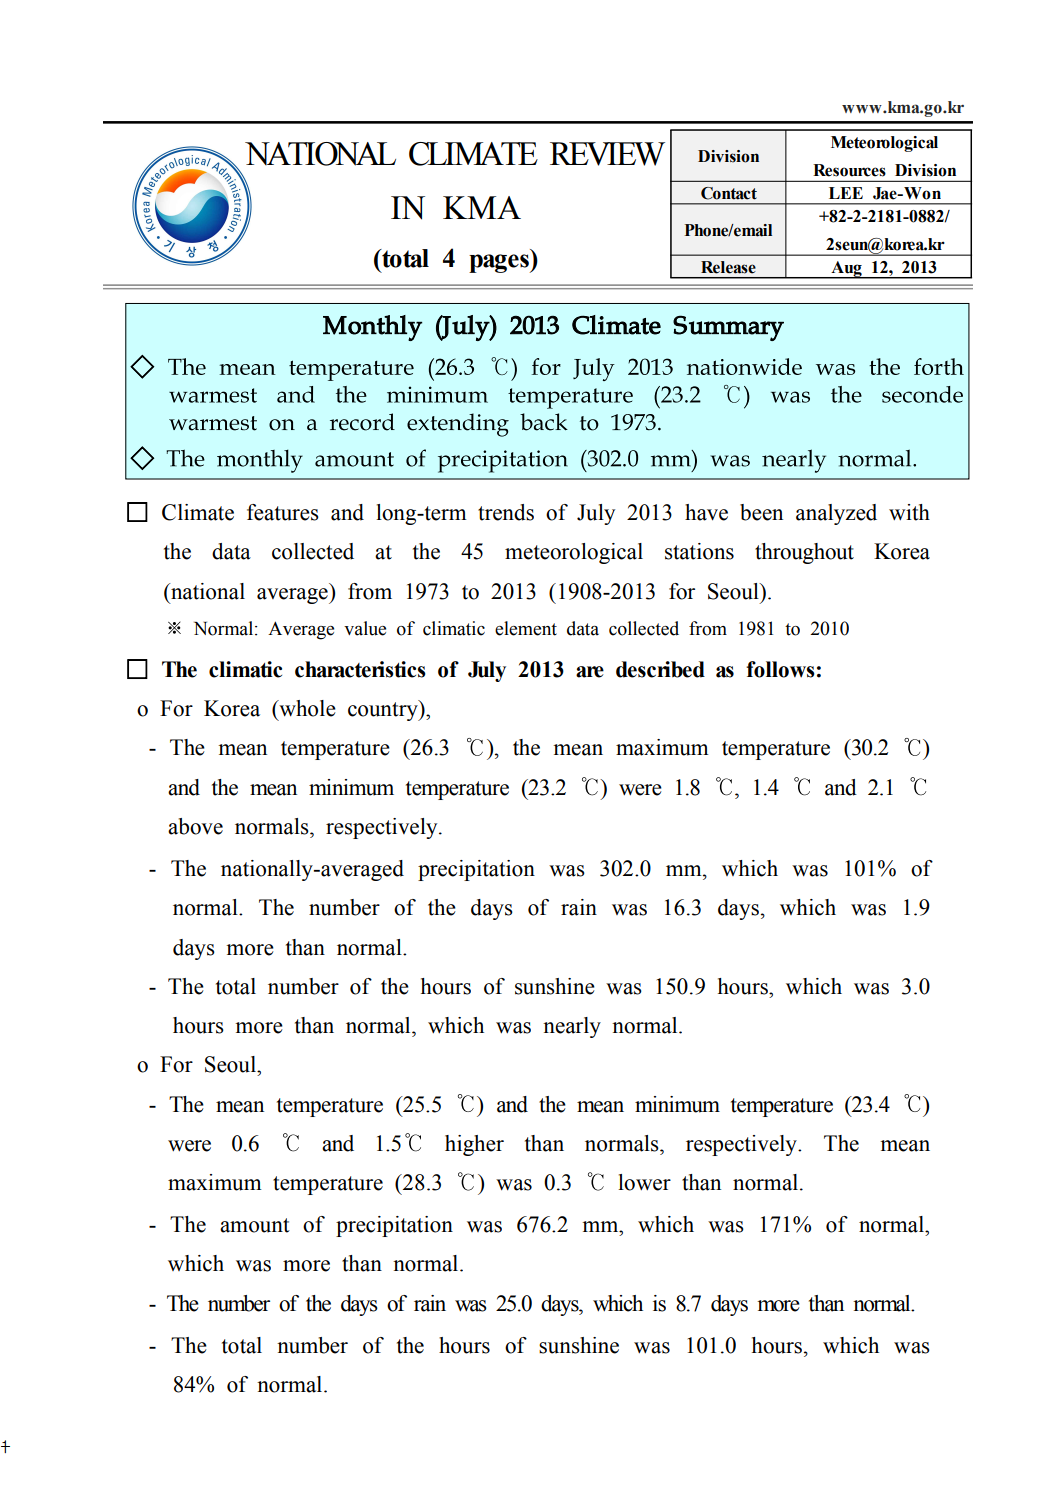  I want to click on record, so click(362, 422).
